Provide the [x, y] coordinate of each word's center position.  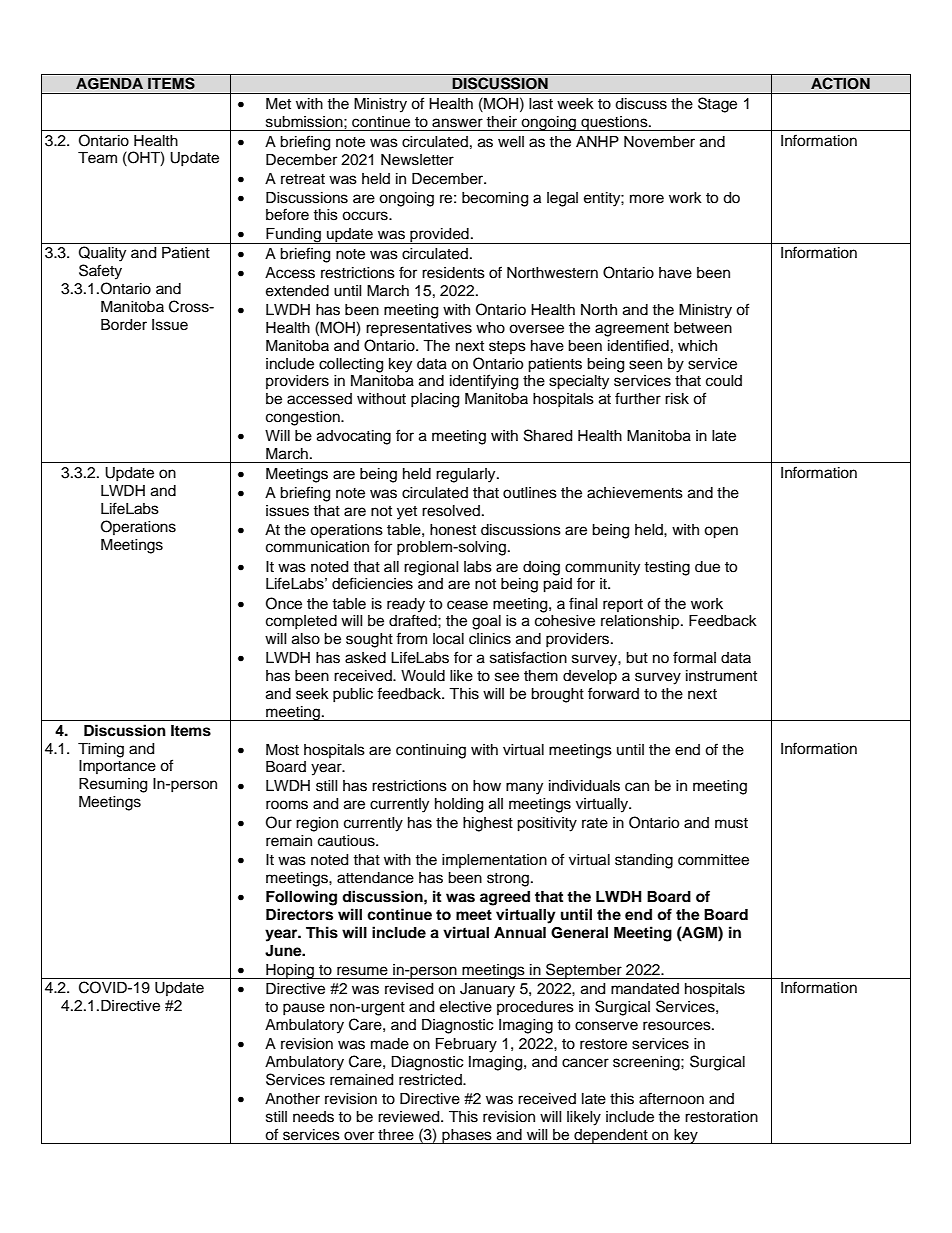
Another [292, 1099]
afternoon [671, 1098]
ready [406, 605]
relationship [641, 622]
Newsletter [417, 160]
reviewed [410, 1117]
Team [97, 158]
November [659, 142]
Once [284, 603]
